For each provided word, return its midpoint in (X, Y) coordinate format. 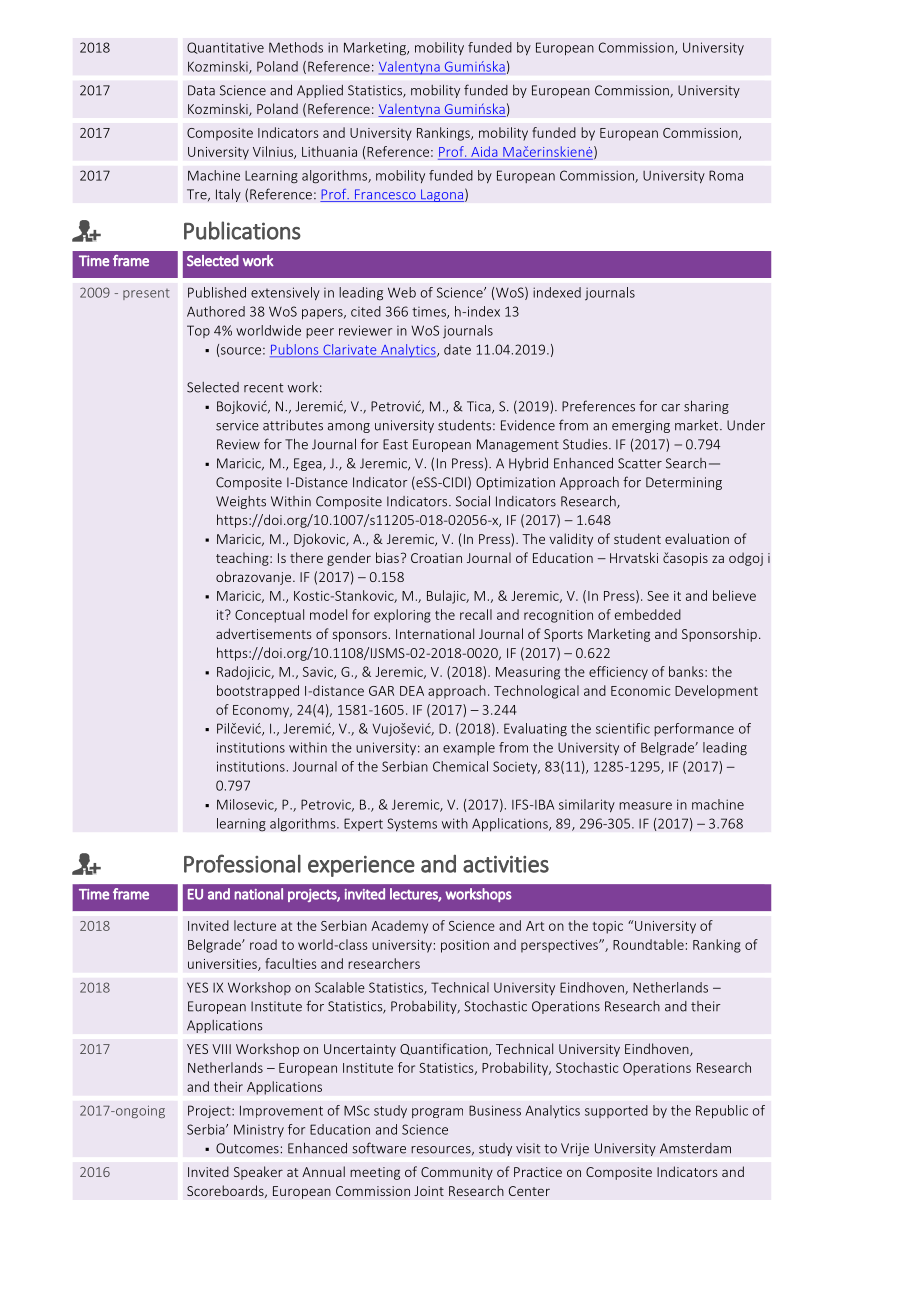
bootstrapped (258, 692)
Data (201, 90)
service (237, 425)
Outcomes (247, 1148)
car (670, 408)
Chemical (460, 766)
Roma (726, 175)
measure (645, 806)
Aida (484, 151)
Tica (480, 407)
